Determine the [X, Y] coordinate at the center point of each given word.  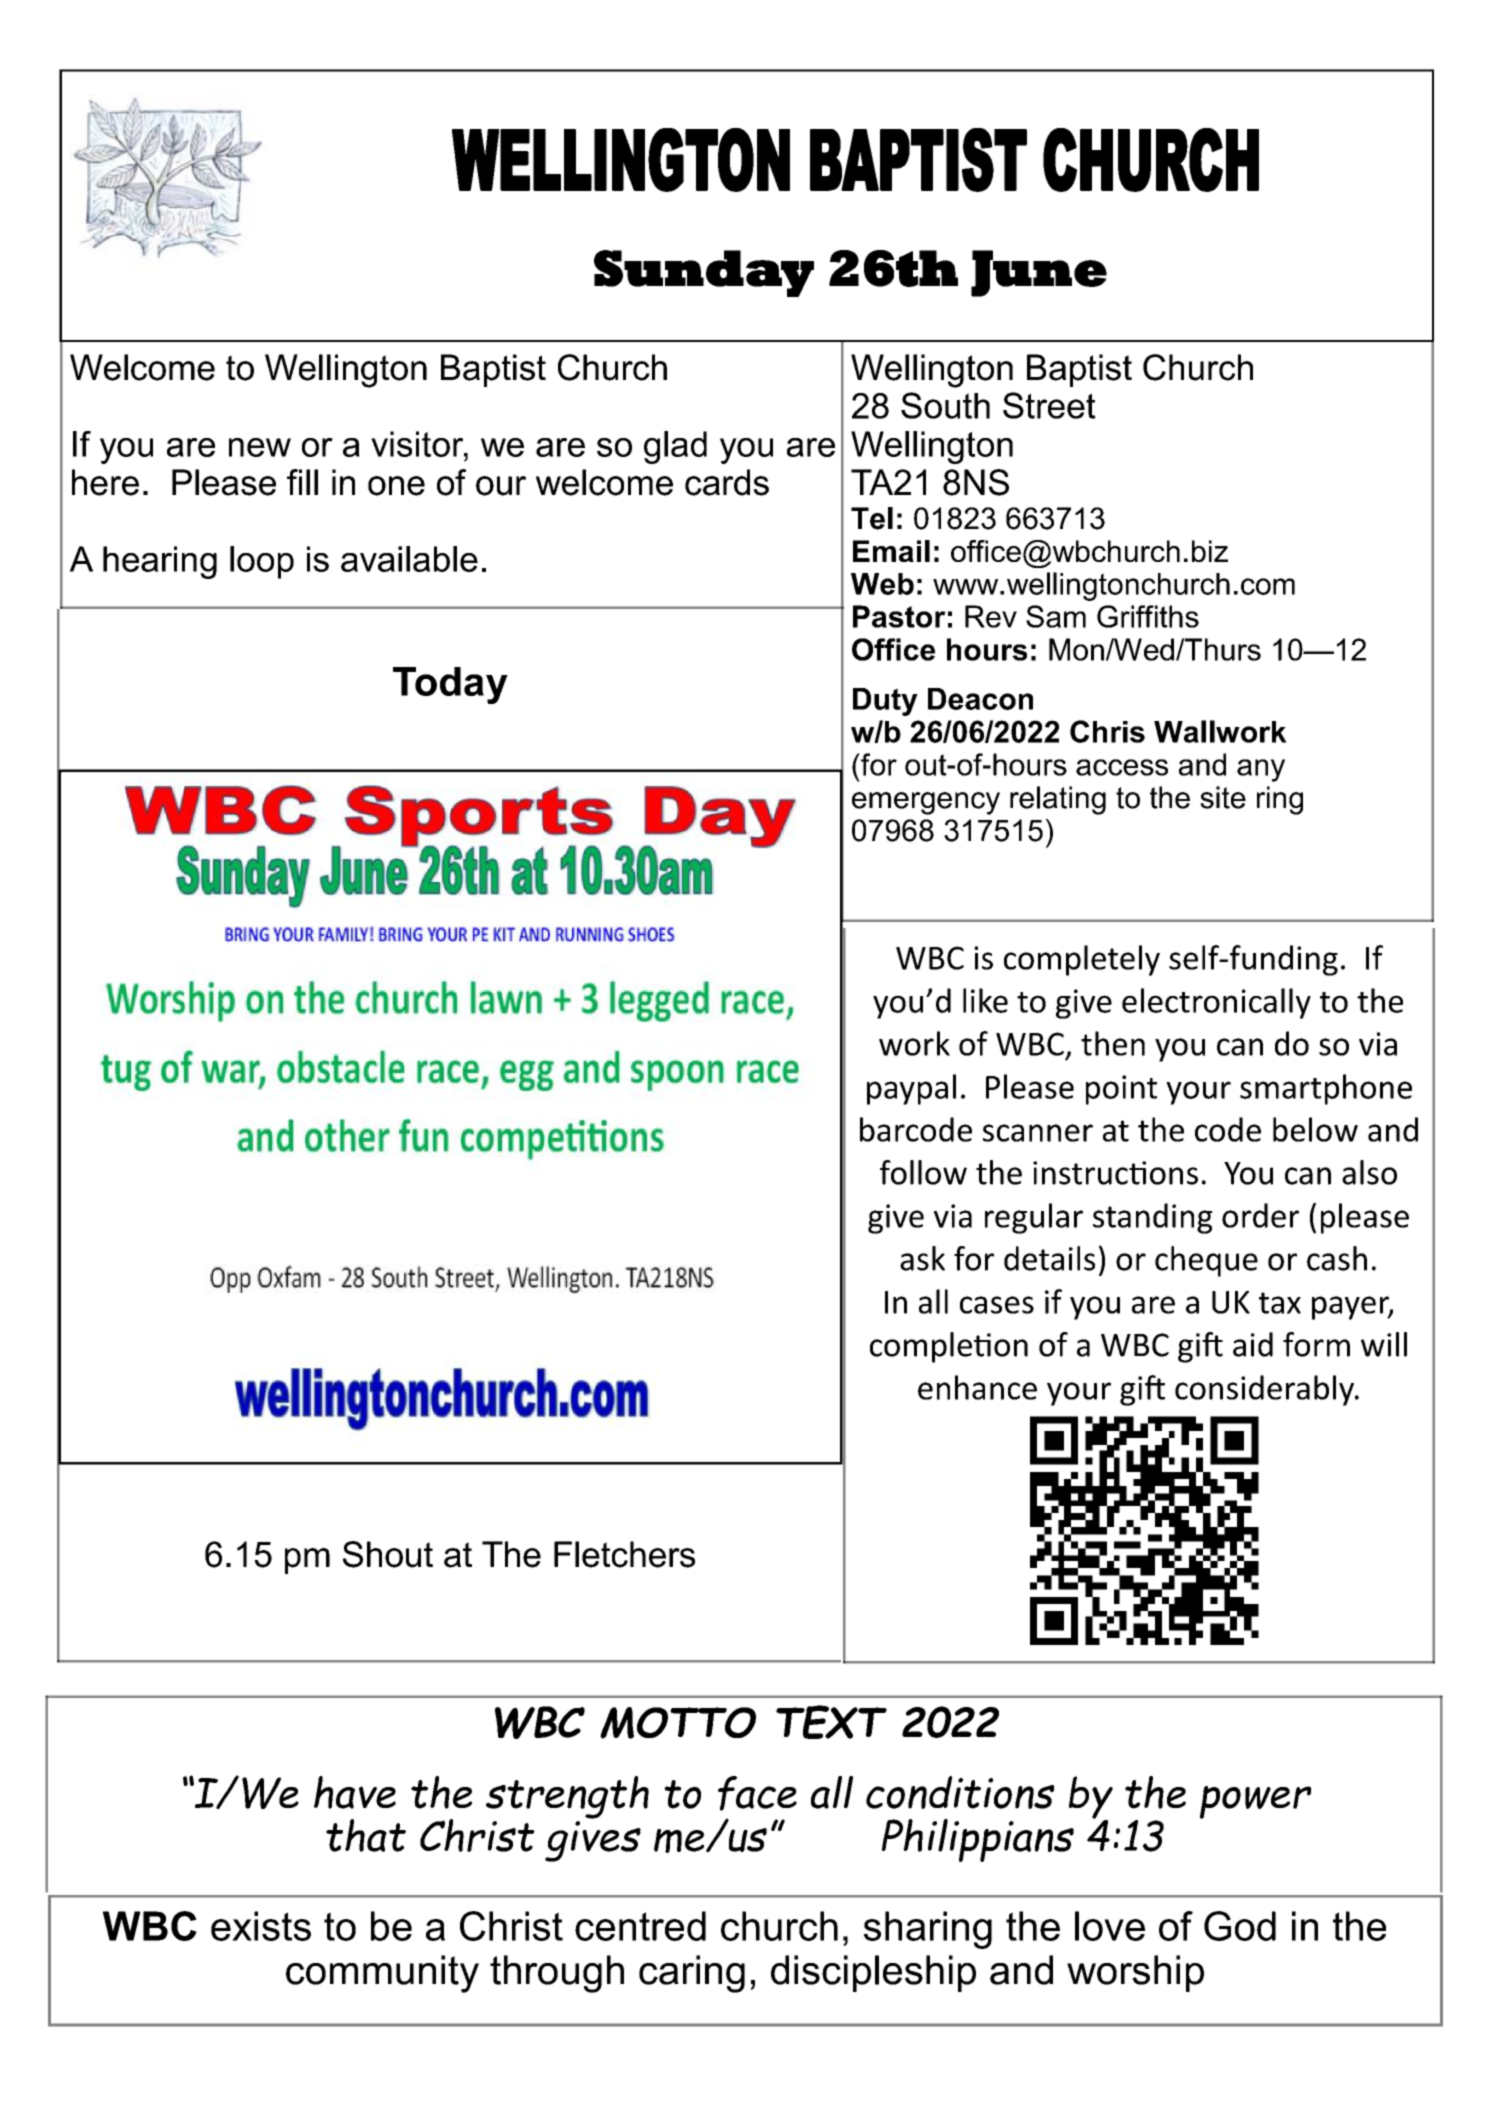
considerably [1265, 1390]
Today [450, 685]
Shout [388, 1554]
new [260, 447]
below [1315, 1129]
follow [923, 1172]
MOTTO [678, 1723]
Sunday [704, 273]
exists [261, 1926]
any [1261, 770]
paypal [911, 1089]
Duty [885, 702]
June [1039, 273]
